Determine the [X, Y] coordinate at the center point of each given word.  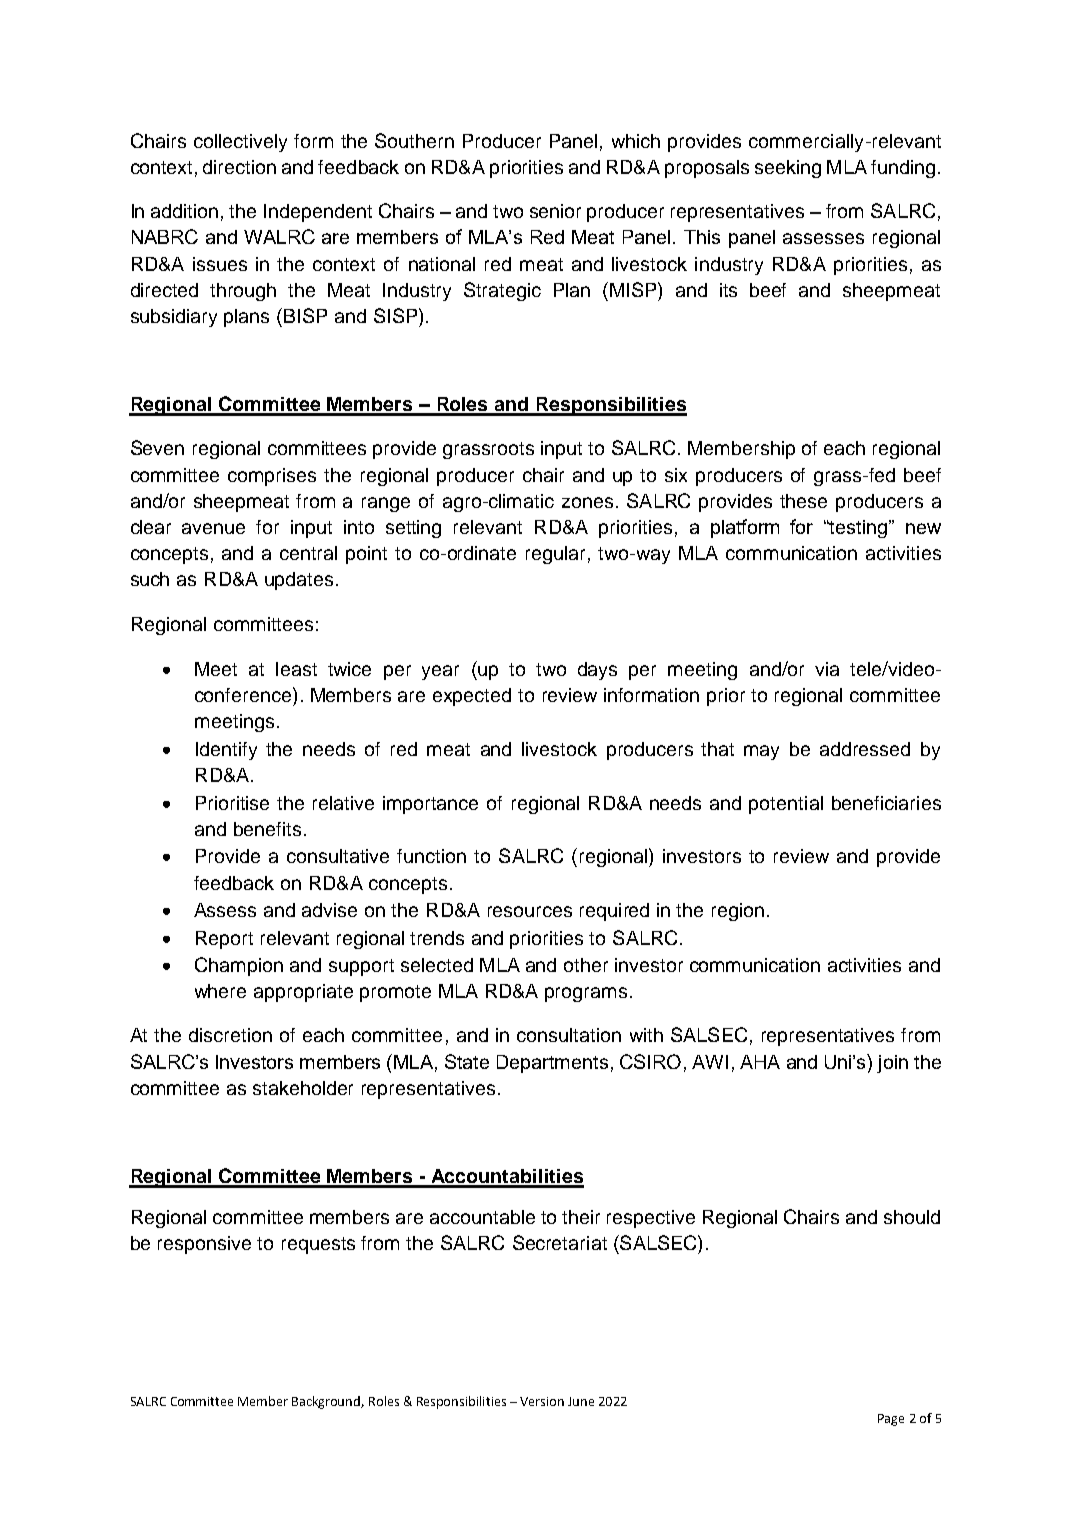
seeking [788, 169]
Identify [226, 751]
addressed [865, 749]
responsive [204, 1245]
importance [430, 805]
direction [239, 167]
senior [555, 211]
